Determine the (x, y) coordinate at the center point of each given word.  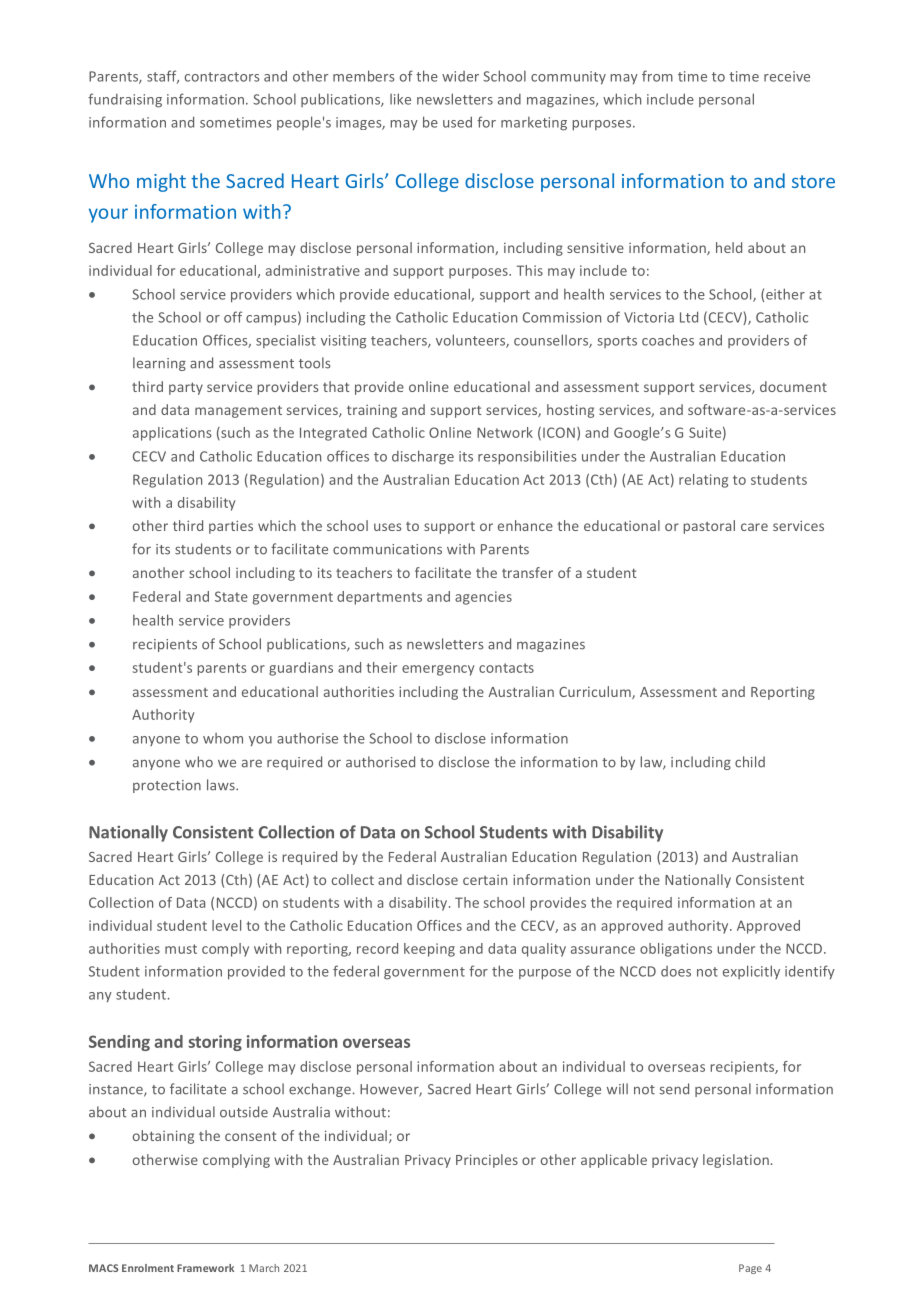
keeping (429, 950)
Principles (487, 1161)
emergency (438, 670)
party (186, 388)
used (457, 122)
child (750, 762)
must (181, 949)
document (793, 386)
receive (787, 76)
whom (223, 738)
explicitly (751, 972)
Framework (205, 1268)
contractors (222, 77)
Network (505, 432)
